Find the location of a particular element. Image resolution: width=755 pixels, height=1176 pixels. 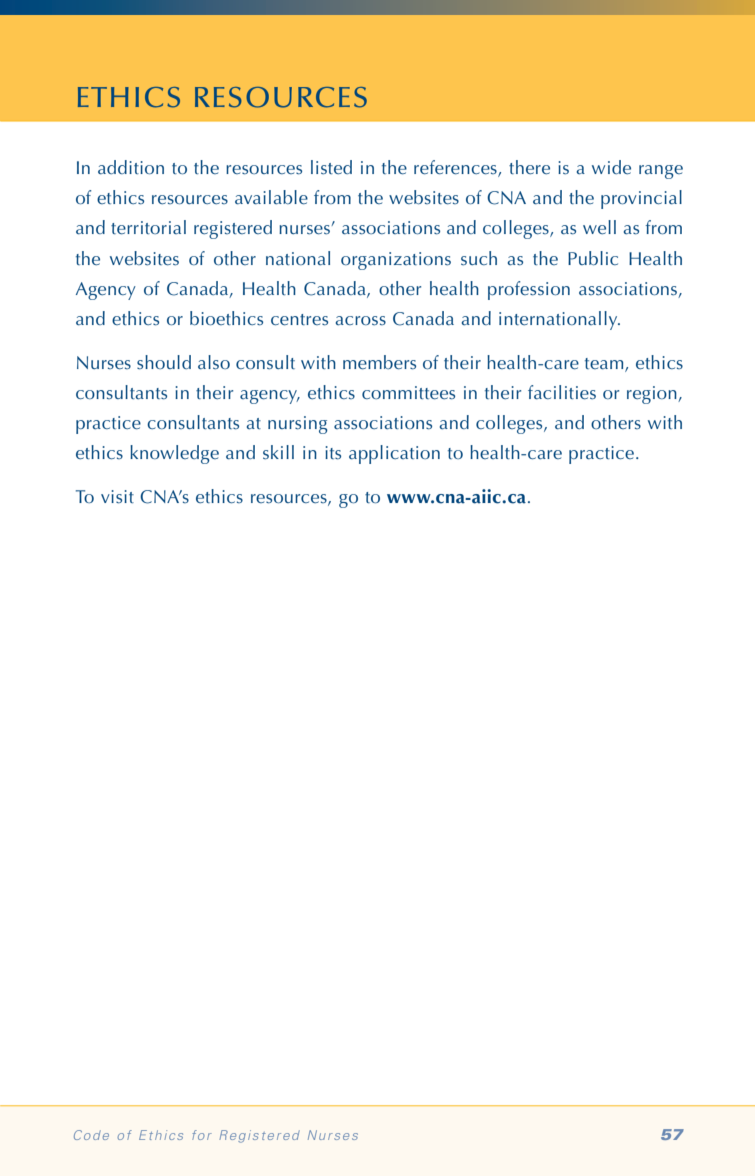

region is located at coordinates (653, 395).
